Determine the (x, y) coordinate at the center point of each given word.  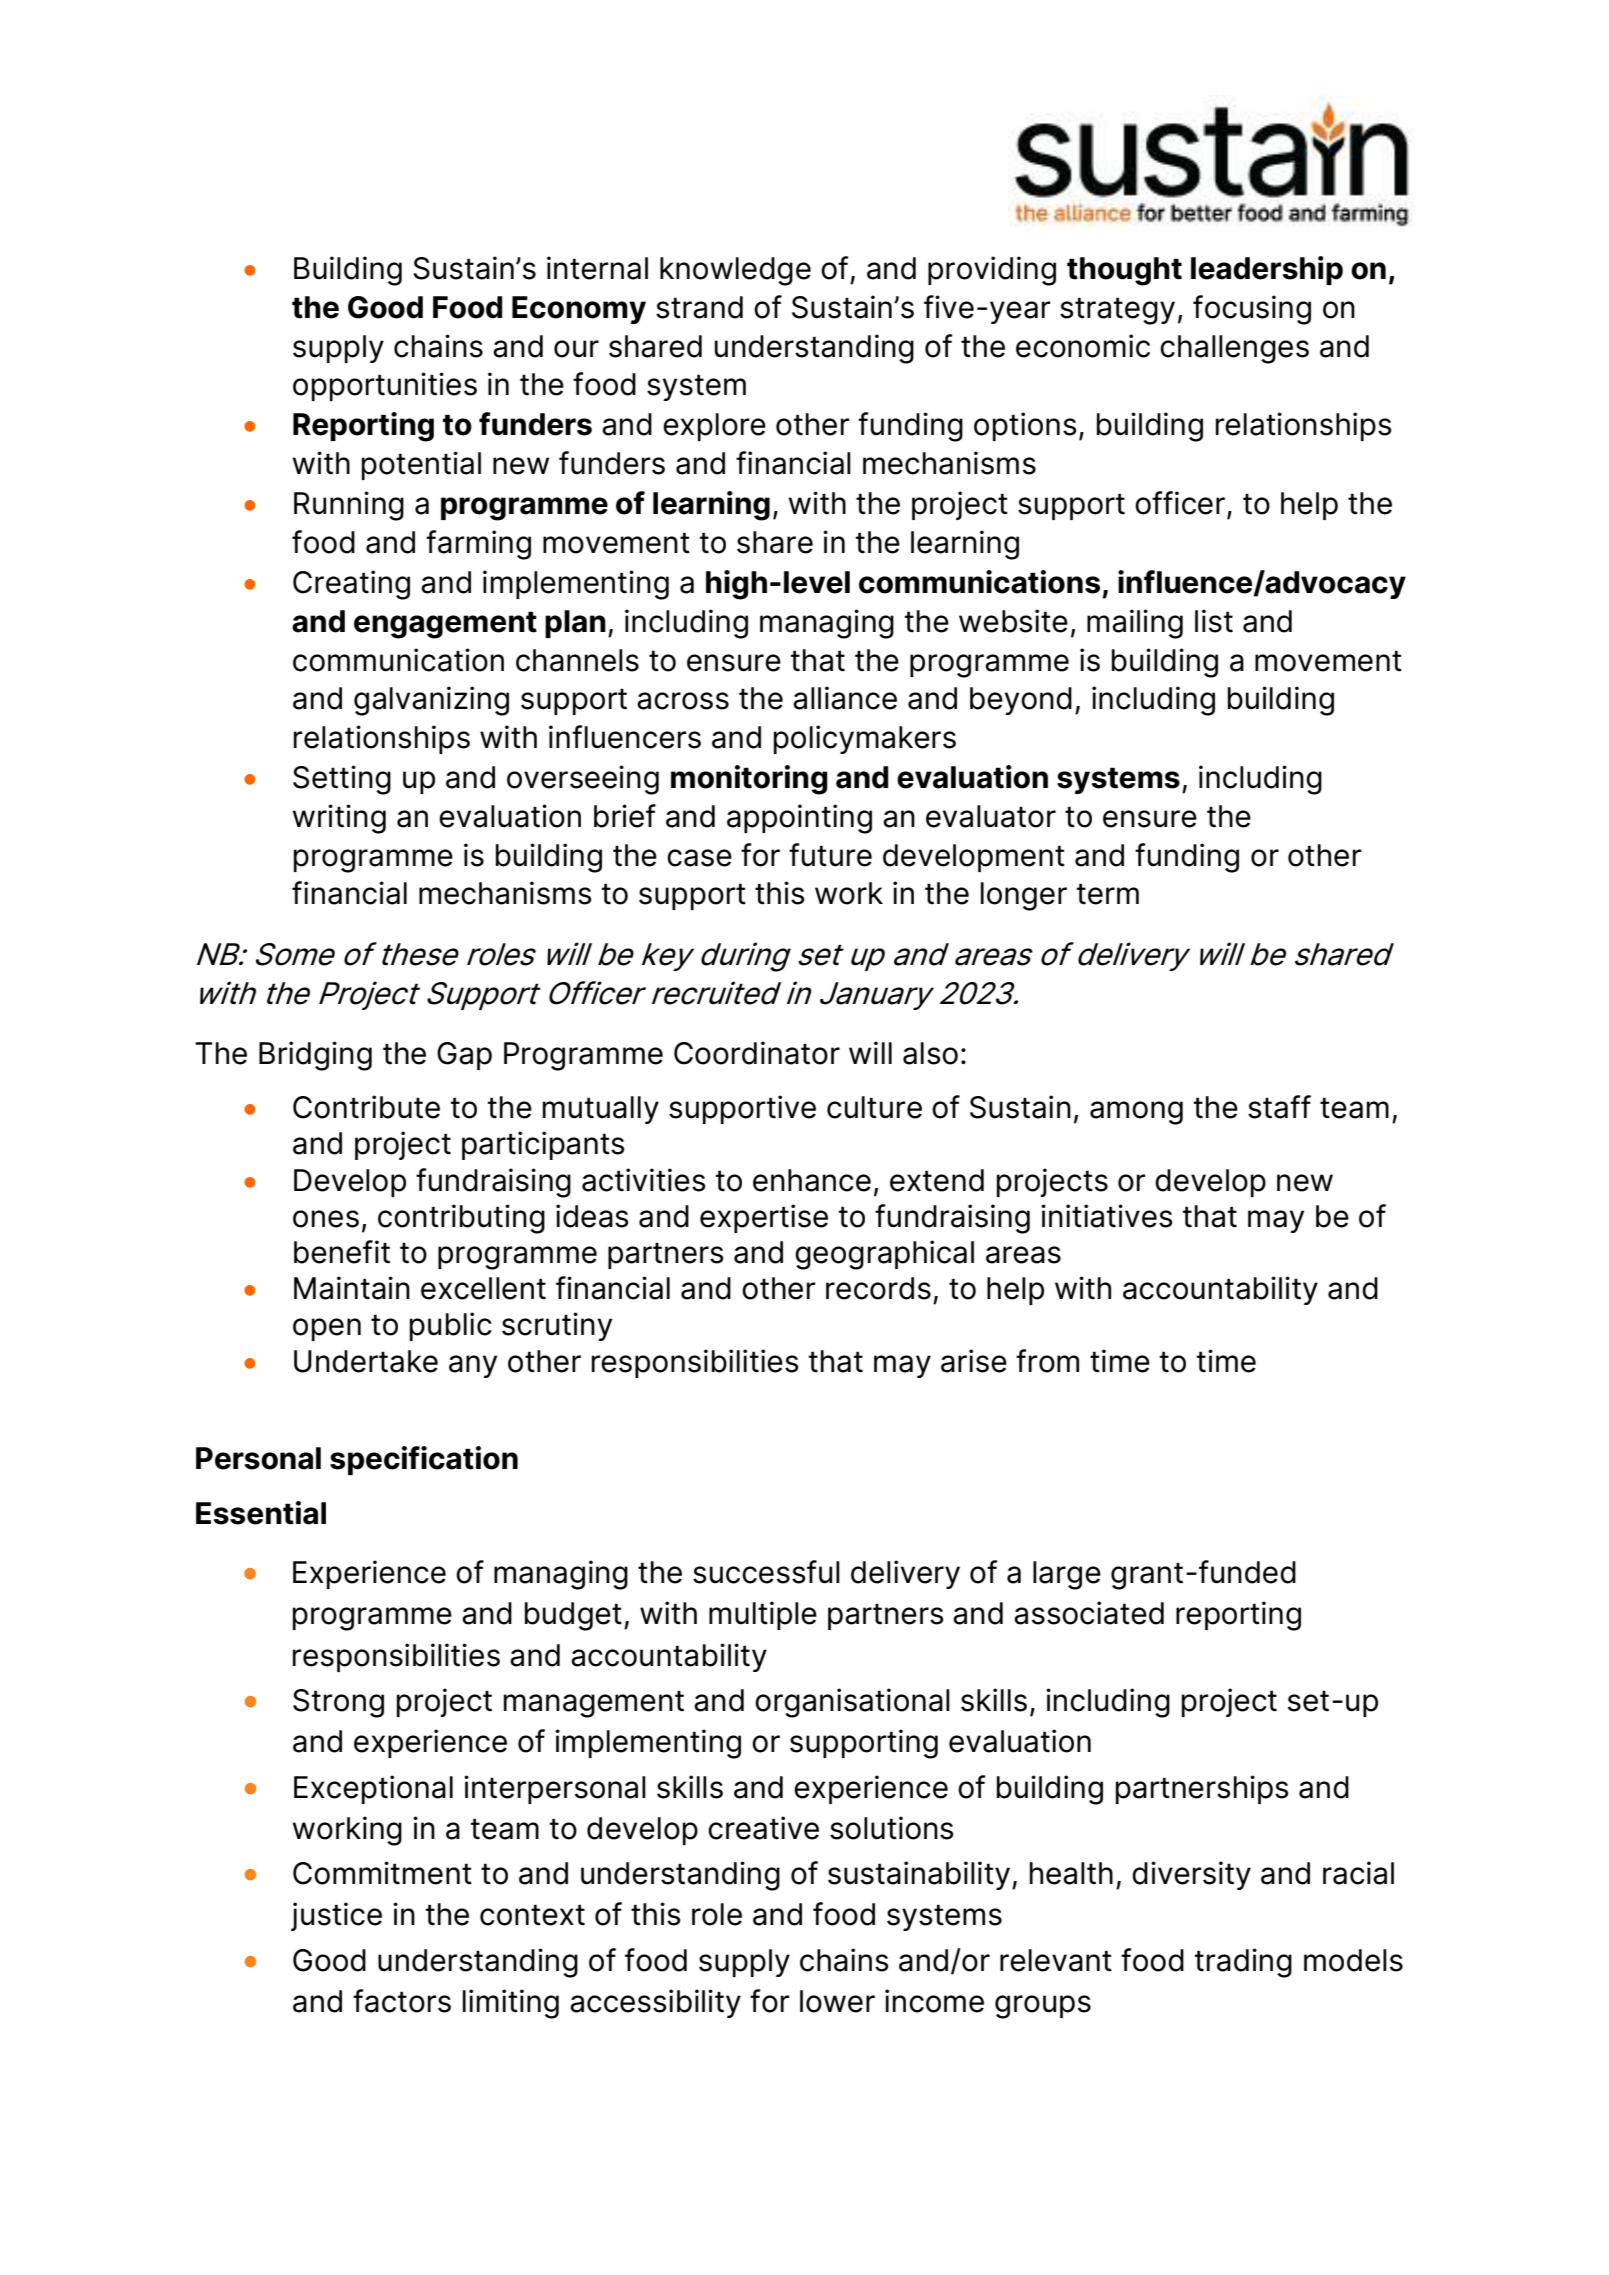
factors (402, 2001)
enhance (812, 1180)
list (1214, 621)
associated (1089, 1613)
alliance (845, 698)
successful (766, 1572)
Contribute (366, 1107)
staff (1279, 1107)
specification (424, 1460)
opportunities (385, 386)
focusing (1252, 310)
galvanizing (431, 701)
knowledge (735, 271)
